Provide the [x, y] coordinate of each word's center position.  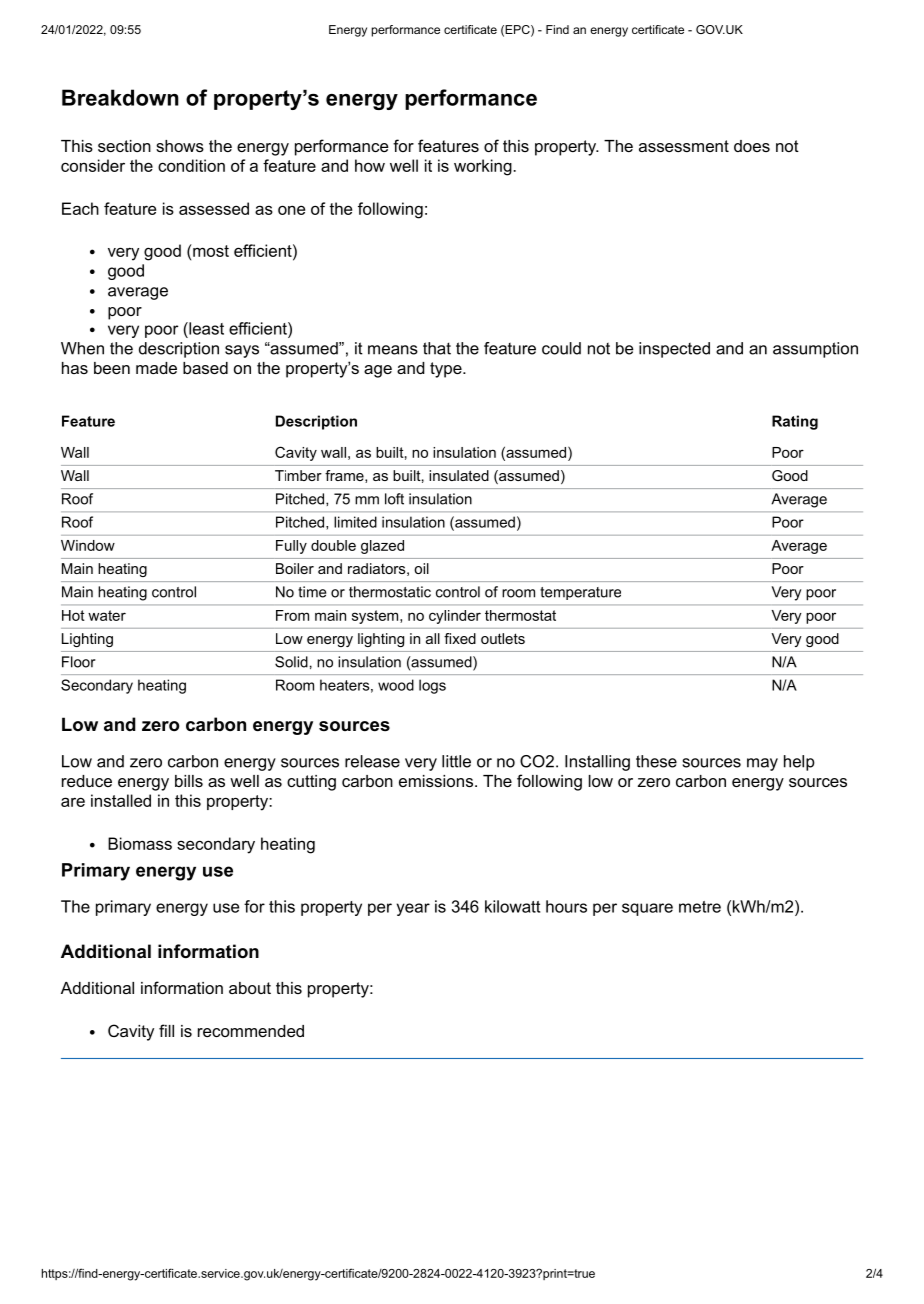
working [484, 167]
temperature [580, 593]
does [752, 146]
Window [88, 545]
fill [166, 1030]
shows [180, 146]
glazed [382, 547]
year [413, 909]
